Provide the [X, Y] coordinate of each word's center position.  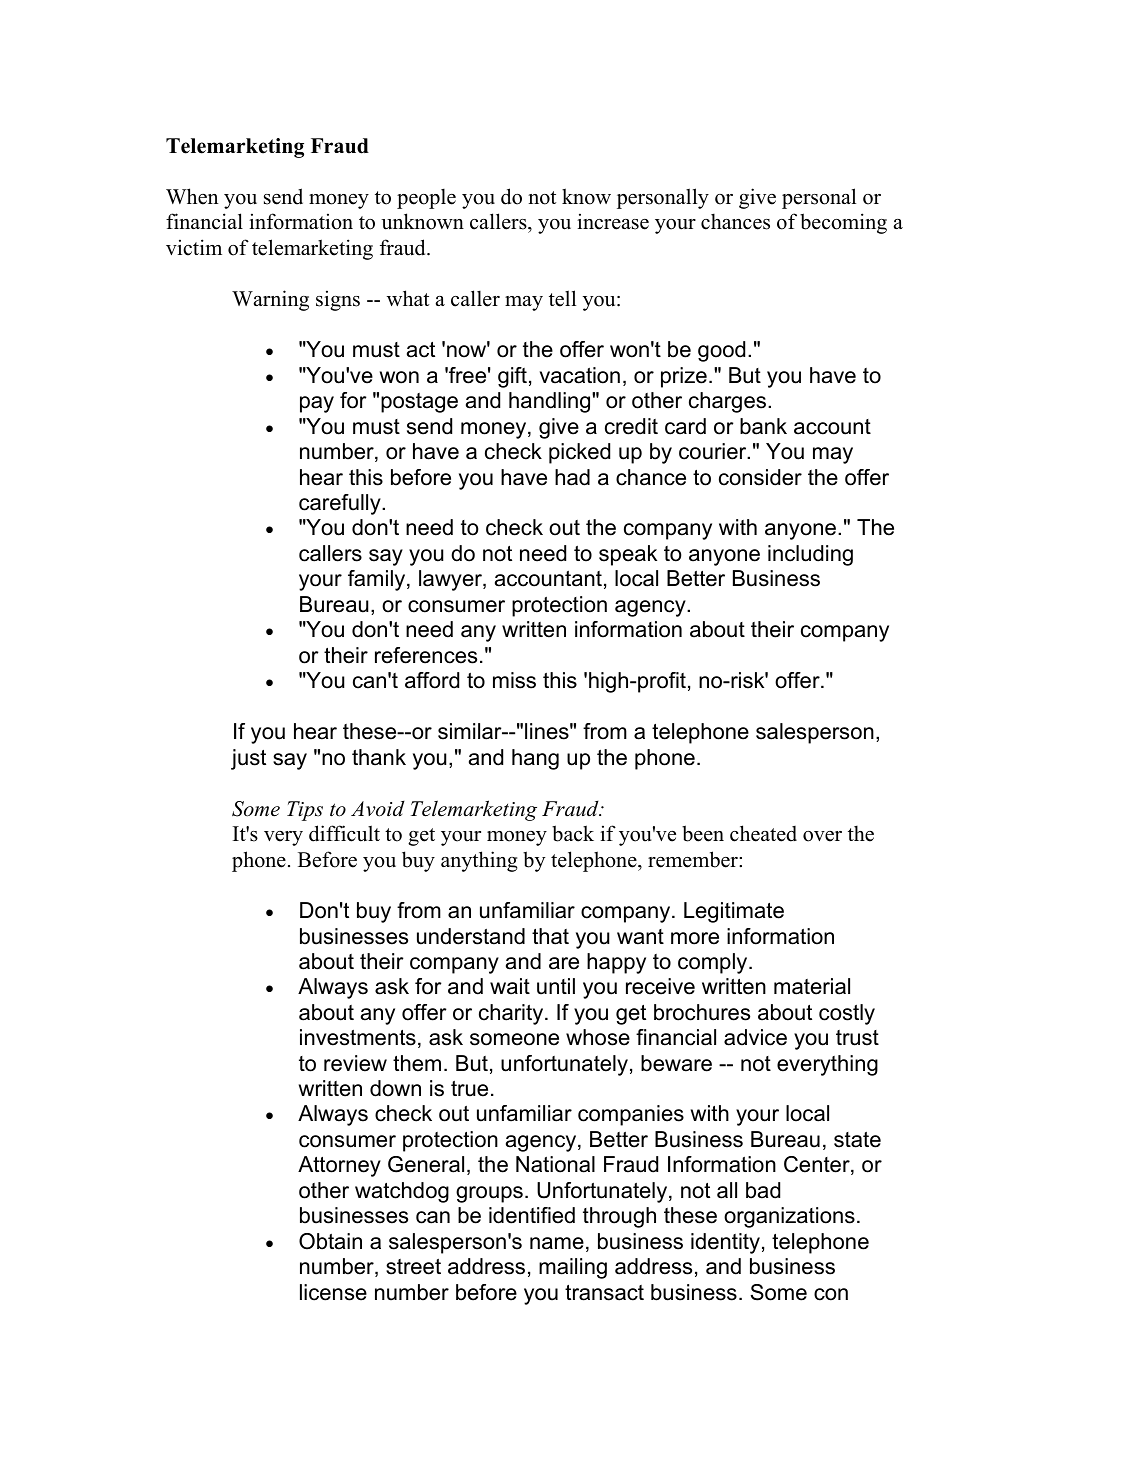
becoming [843, 223]
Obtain [330, 1241]
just [248, 759]
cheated [763, 833]
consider [760, 477]
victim [194, 247]
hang [535, 759]
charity [512, 1014]
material [812, 986]
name [557, 1243]
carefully [341, 504]
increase [613, 221]
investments [358, 1037]
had [572, 477]
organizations [789, 1217]
